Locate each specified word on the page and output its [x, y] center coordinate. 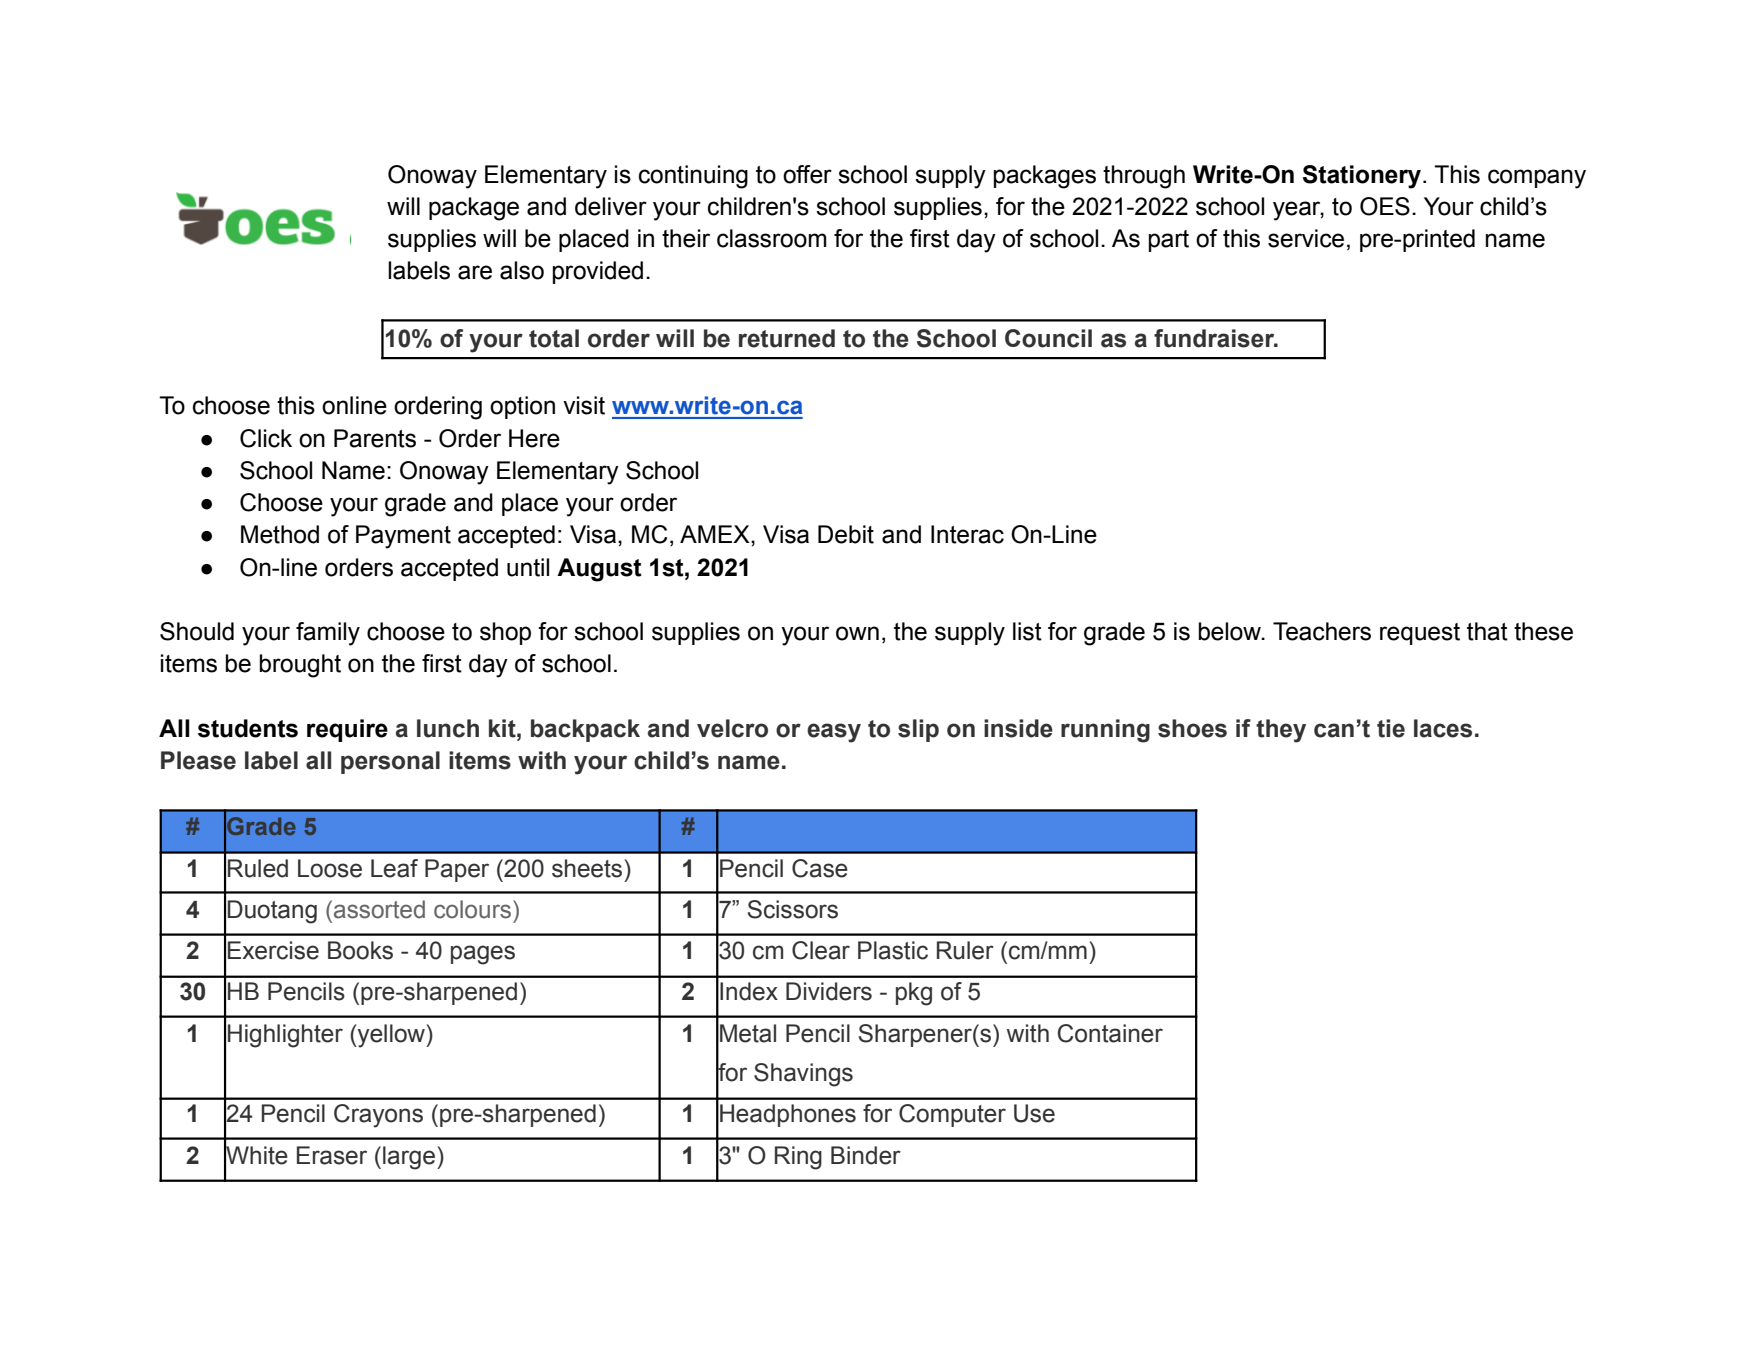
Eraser [332, 1155]
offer [807, 174]
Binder [866, 1155]
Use [1034, 1113]
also [522, 270]
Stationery [1363, 177]
